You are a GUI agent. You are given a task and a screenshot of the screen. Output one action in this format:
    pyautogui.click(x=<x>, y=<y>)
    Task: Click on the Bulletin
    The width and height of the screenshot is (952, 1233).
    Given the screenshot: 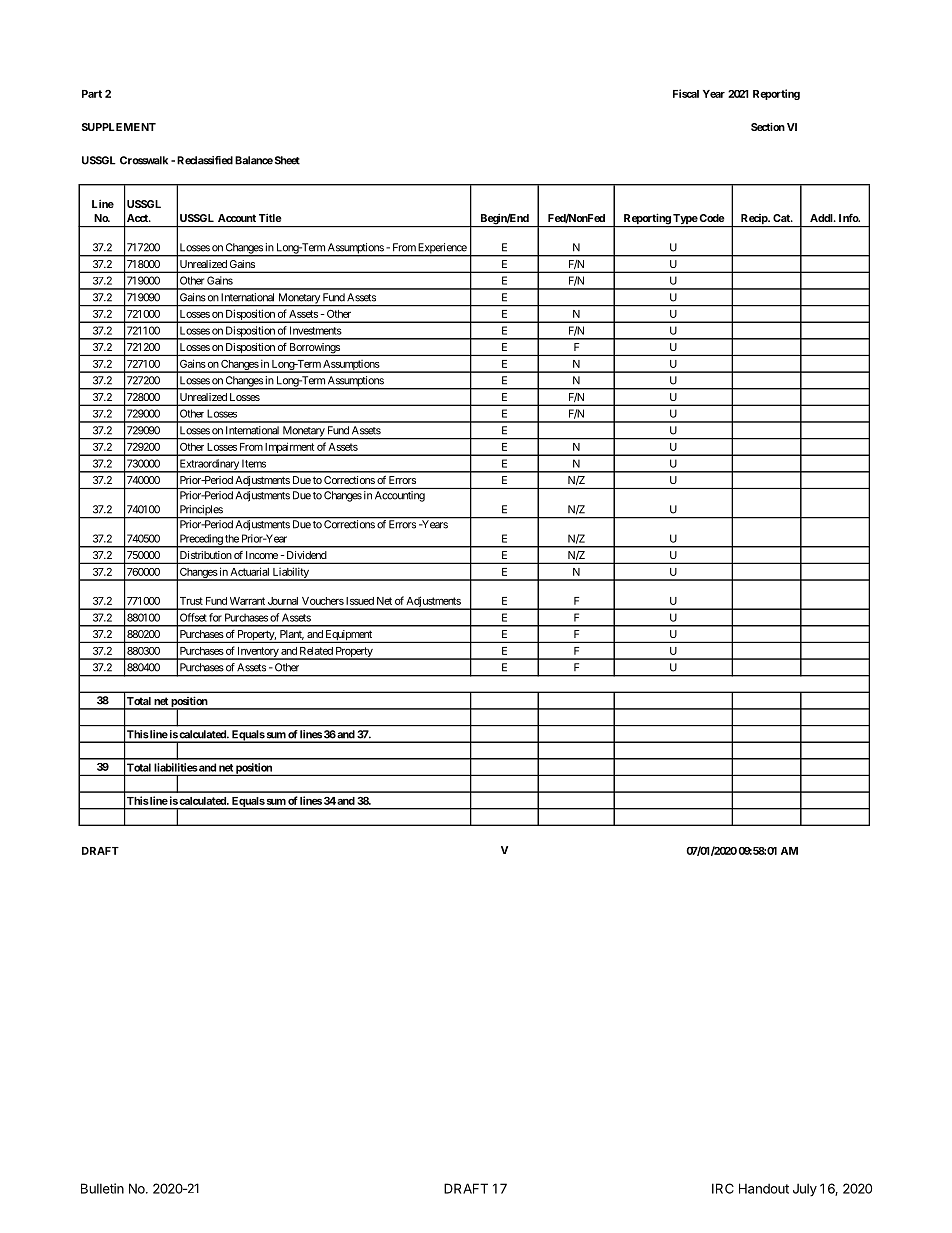 What is the action you would take?
    pyautogui.click(x=102, y=1188)
